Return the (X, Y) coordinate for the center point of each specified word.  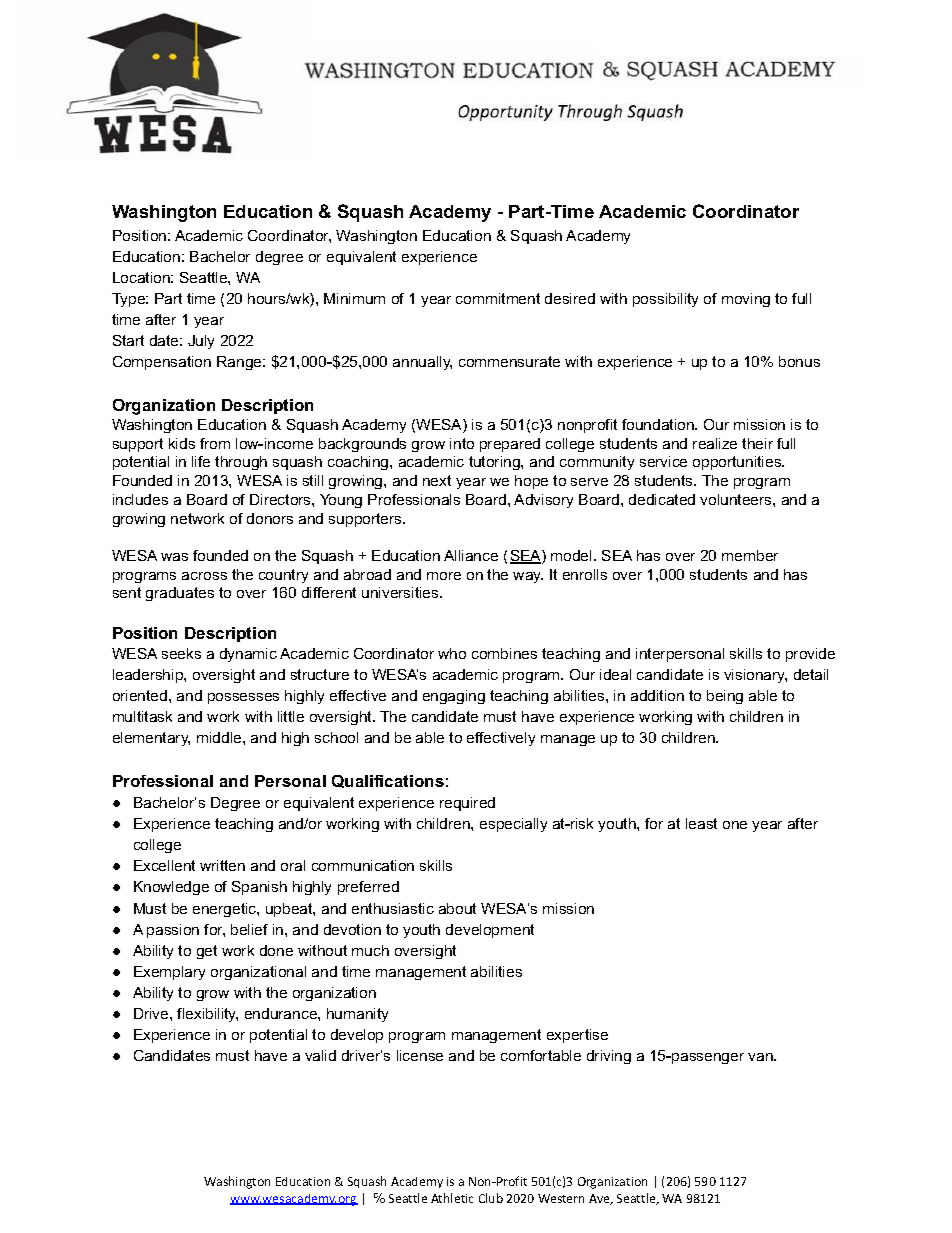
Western (561, 1198)
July (201, 342)
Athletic (452, 1198)
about (457, 908)
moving (746, 300)
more (444, 576)
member (750, 555)
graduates (180, 594)
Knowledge (171, 888)
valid (320, 1055)
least (701, 823)
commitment (498, 298)
